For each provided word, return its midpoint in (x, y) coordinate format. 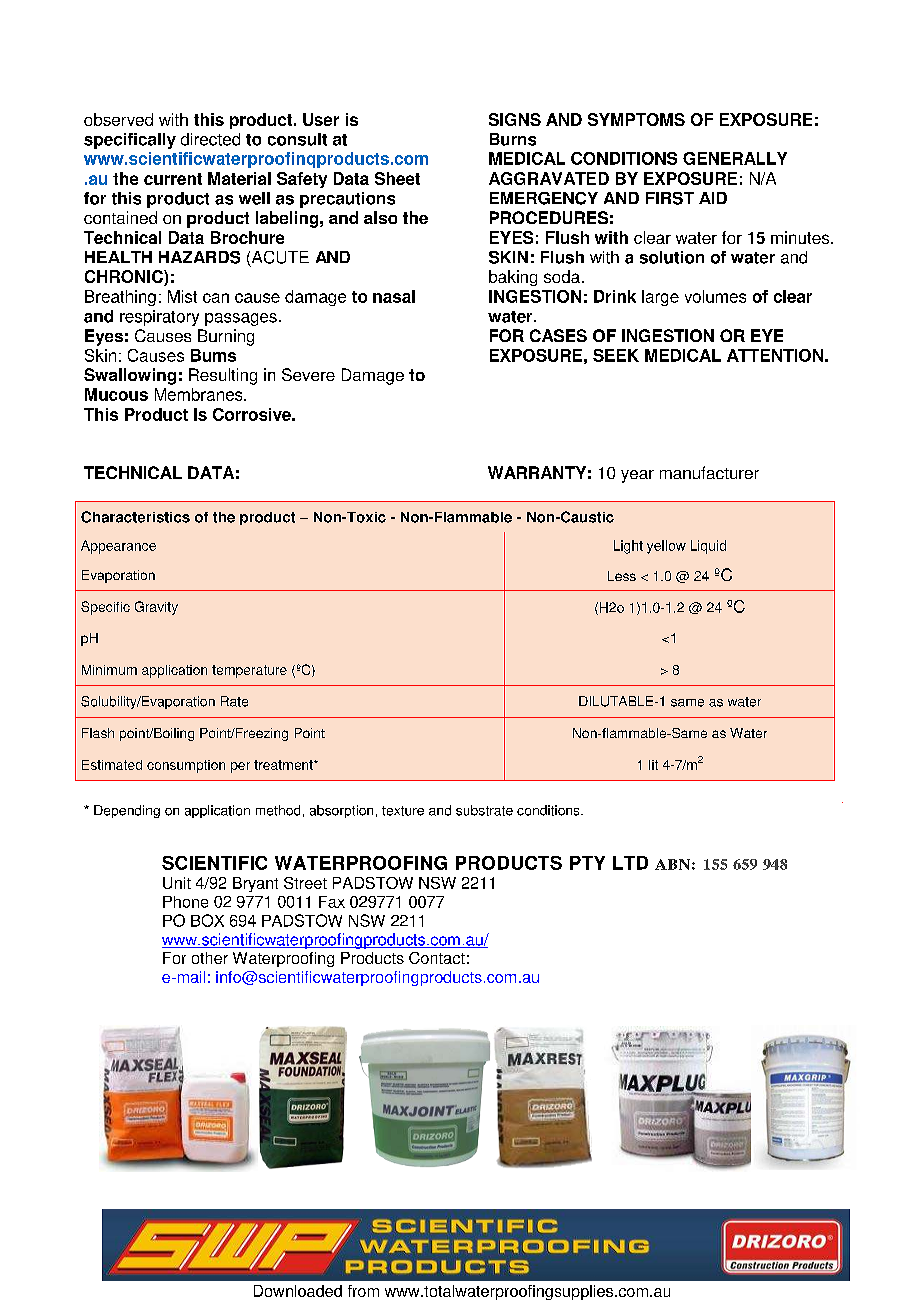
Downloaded (298, 1291)
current (173, 179)
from (363, 1291)
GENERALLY (735, 158)
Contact (437, 958)
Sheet (397, 178)
